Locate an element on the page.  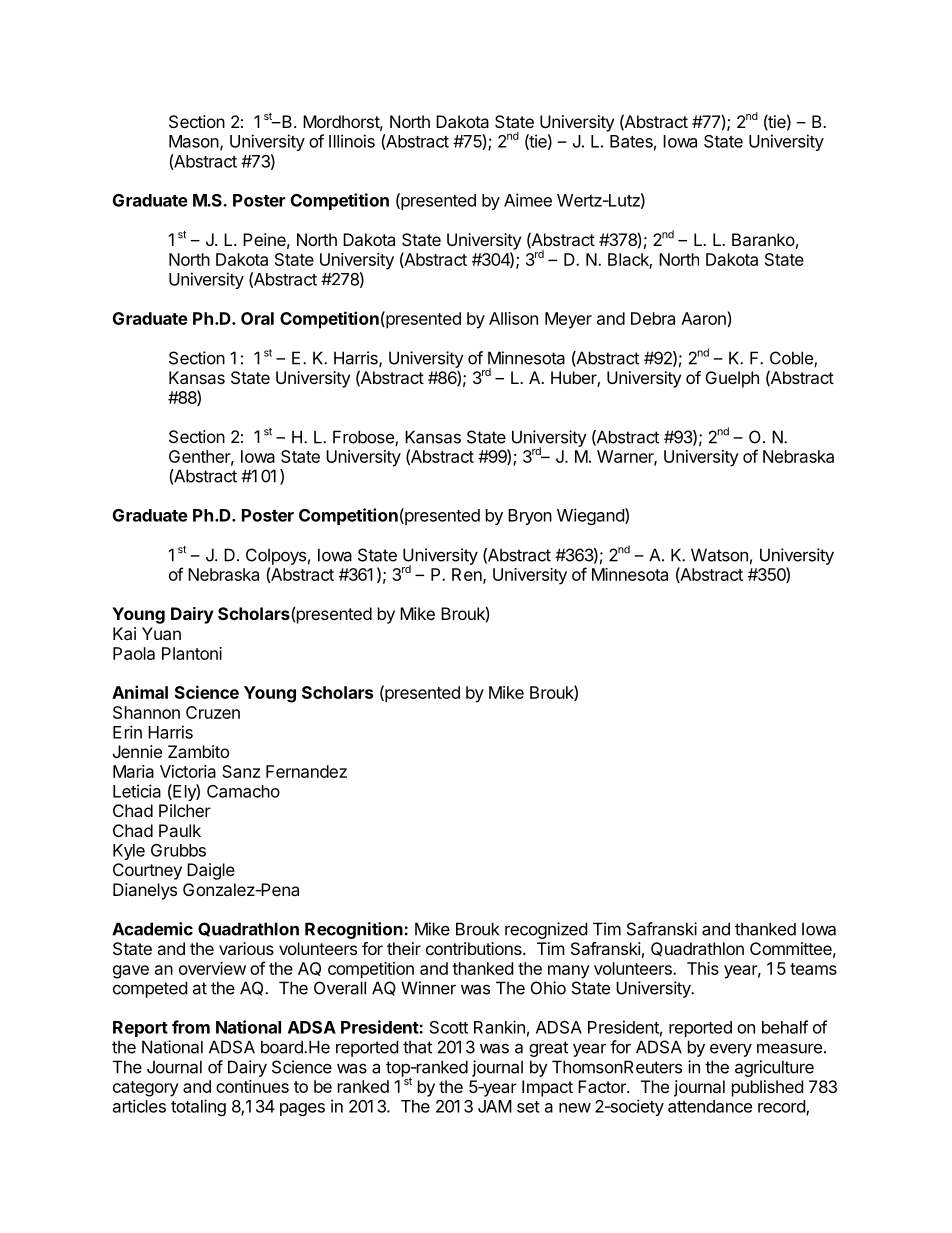
totaling is located at coordinates (198, 1107).
